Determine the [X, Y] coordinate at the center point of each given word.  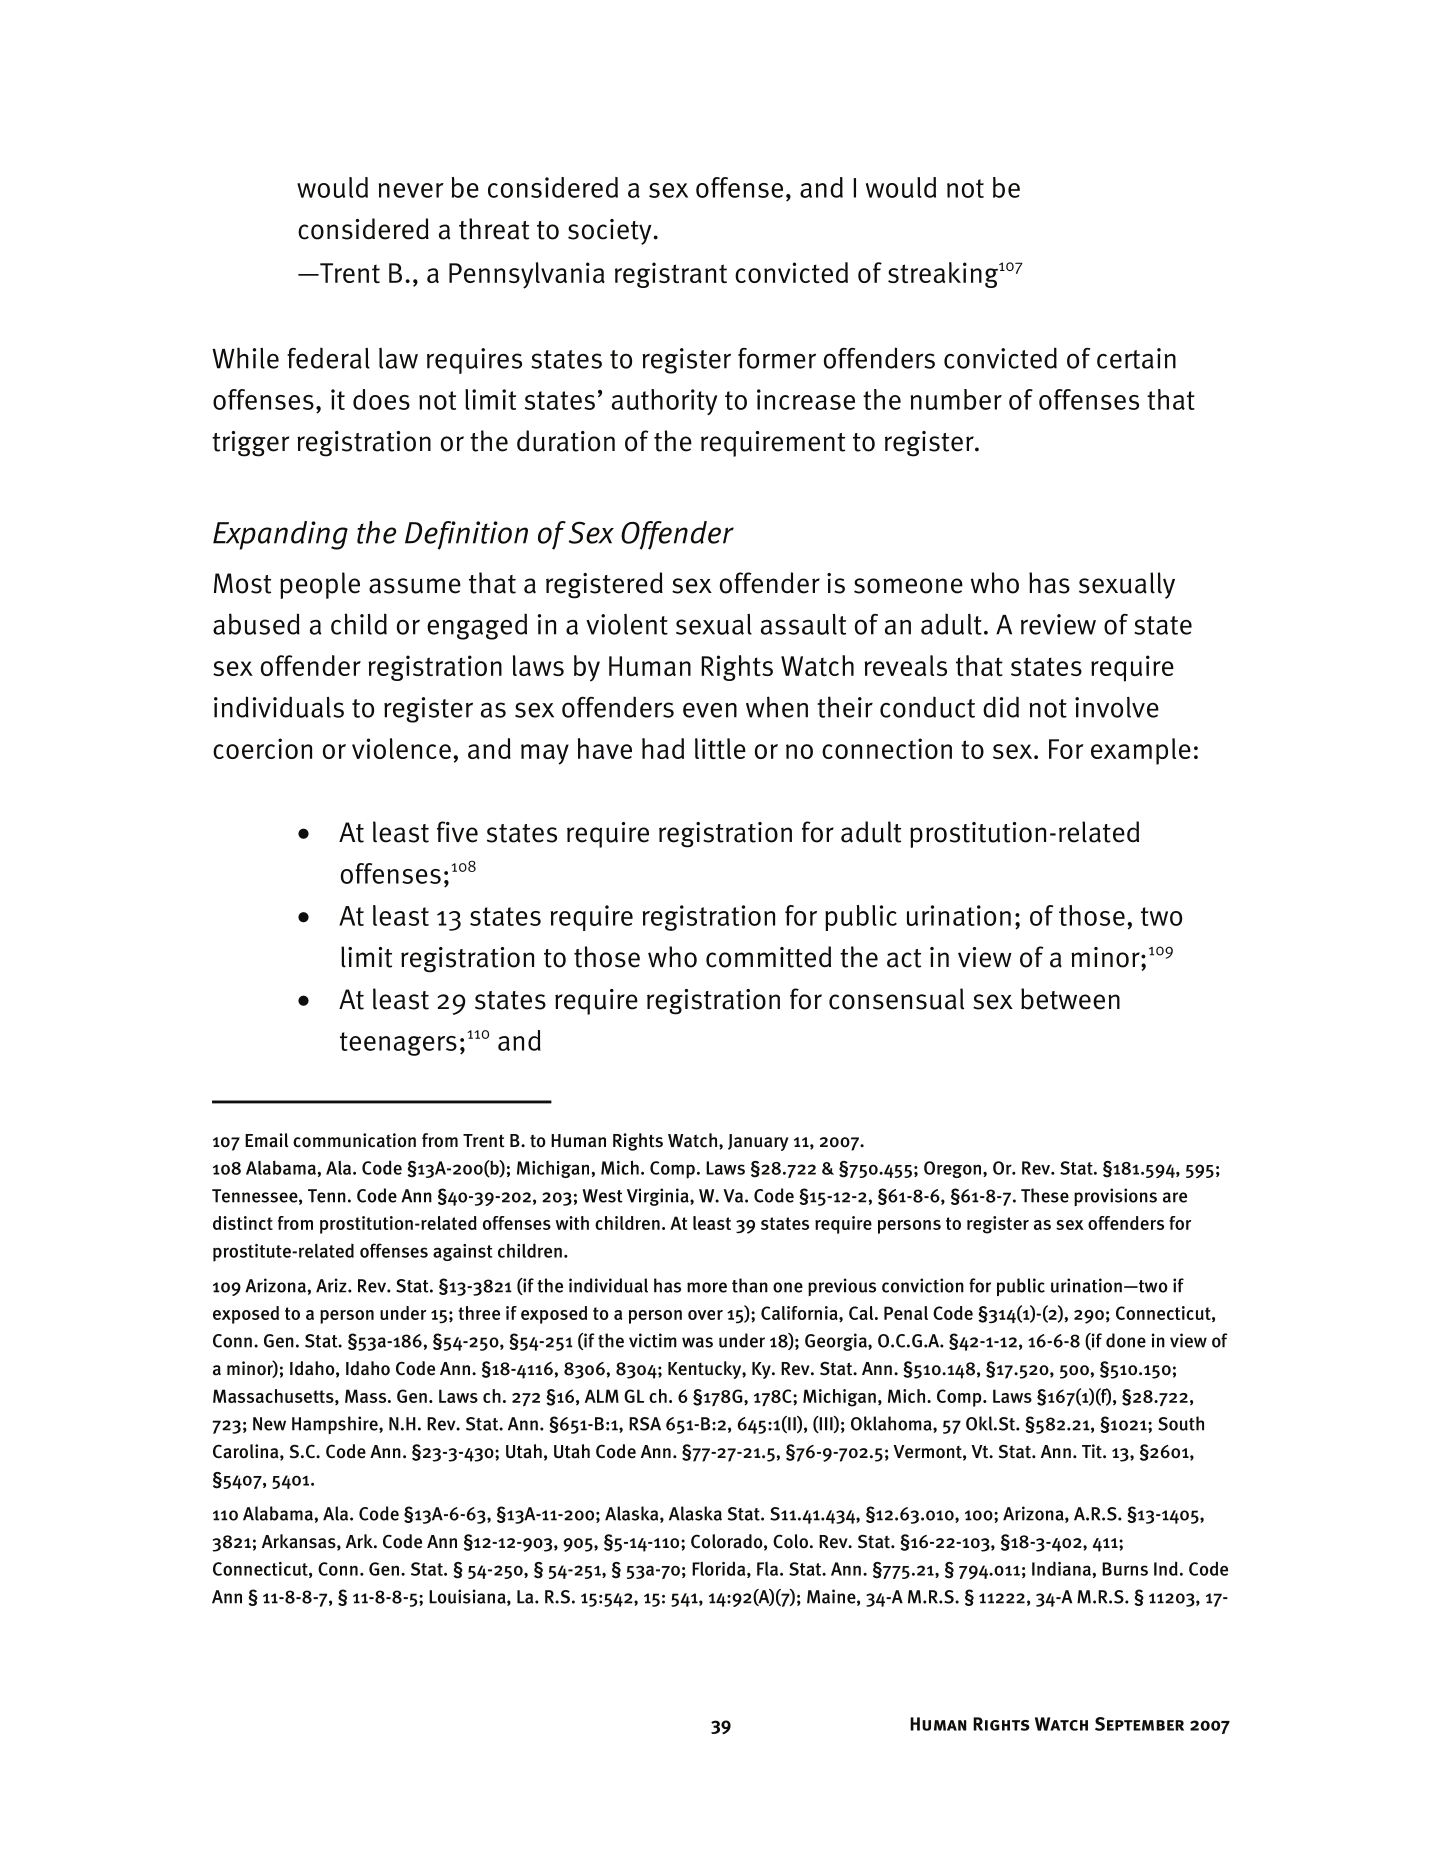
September [1139, 1724]
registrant [671, 275]
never [411, 190]
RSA [645, 1424]
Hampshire [336, 1425]
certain [1136, 358]
